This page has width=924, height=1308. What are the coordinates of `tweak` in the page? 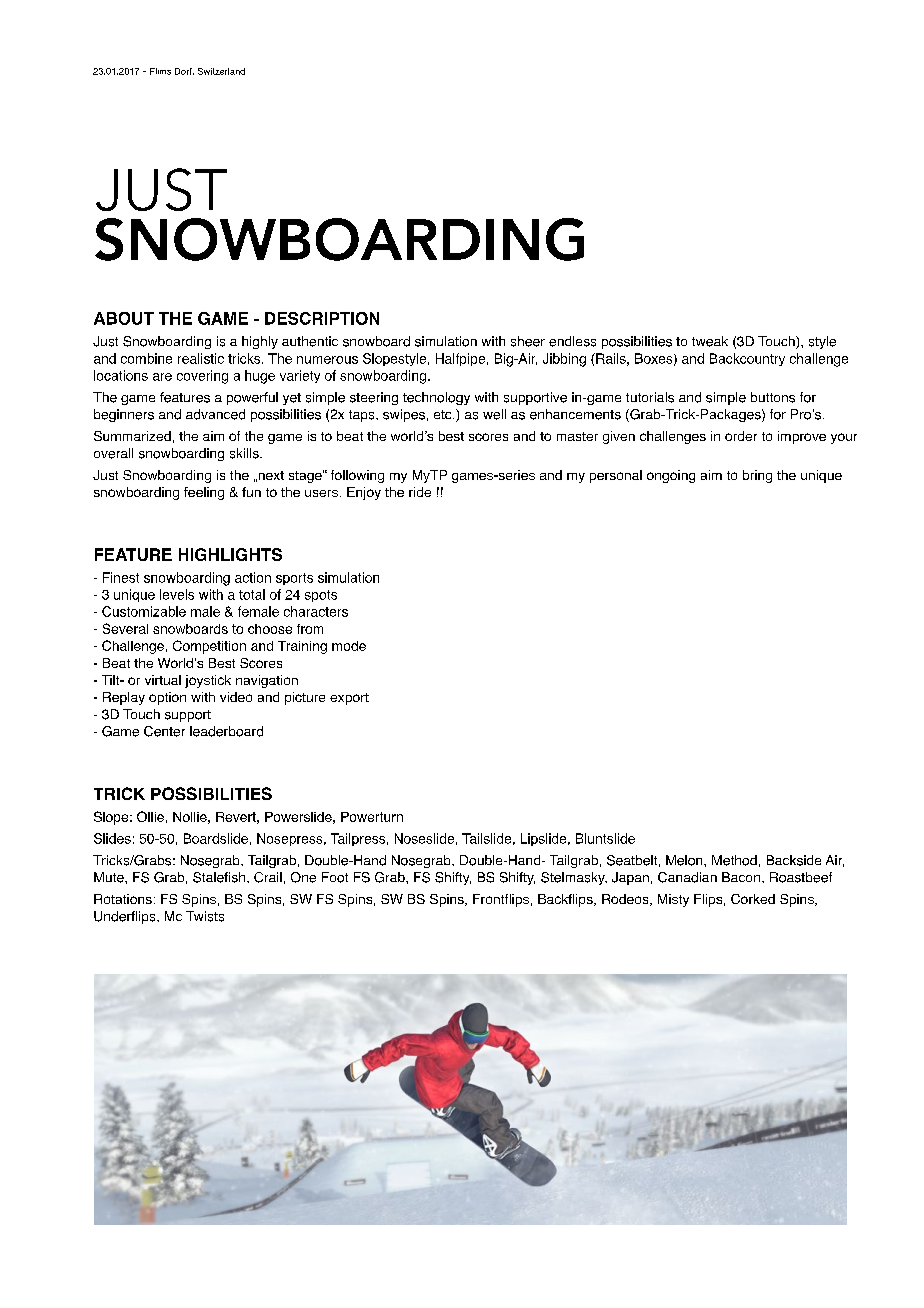 It's located at (710, 341).
